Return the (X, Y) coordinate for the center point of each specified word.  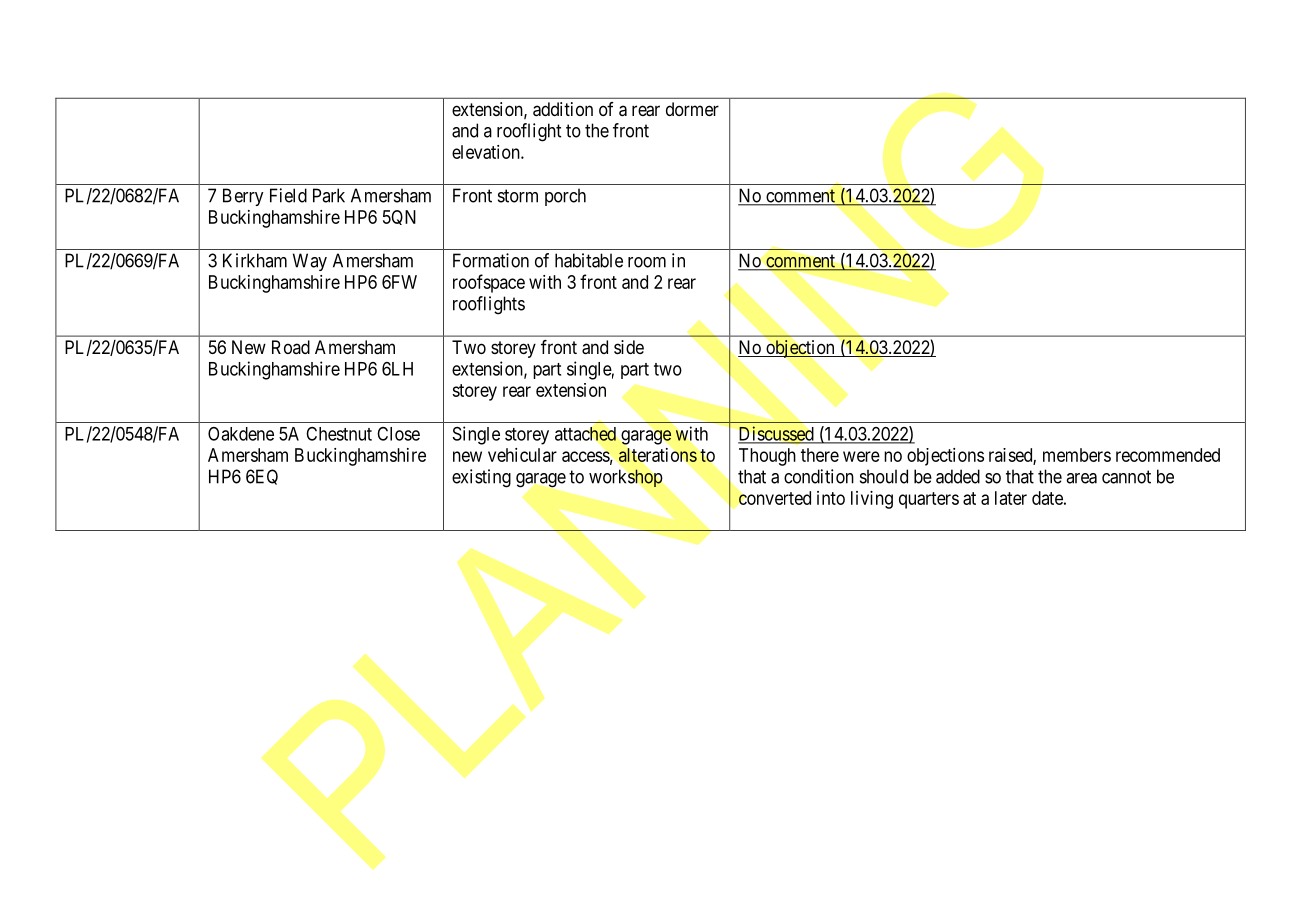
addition (563, 109)
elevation (487, 152)
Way (310, 262)
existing (481, 478)
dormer (692, 109)
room (647, 262)
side (629, 347)
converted (775, 498)
